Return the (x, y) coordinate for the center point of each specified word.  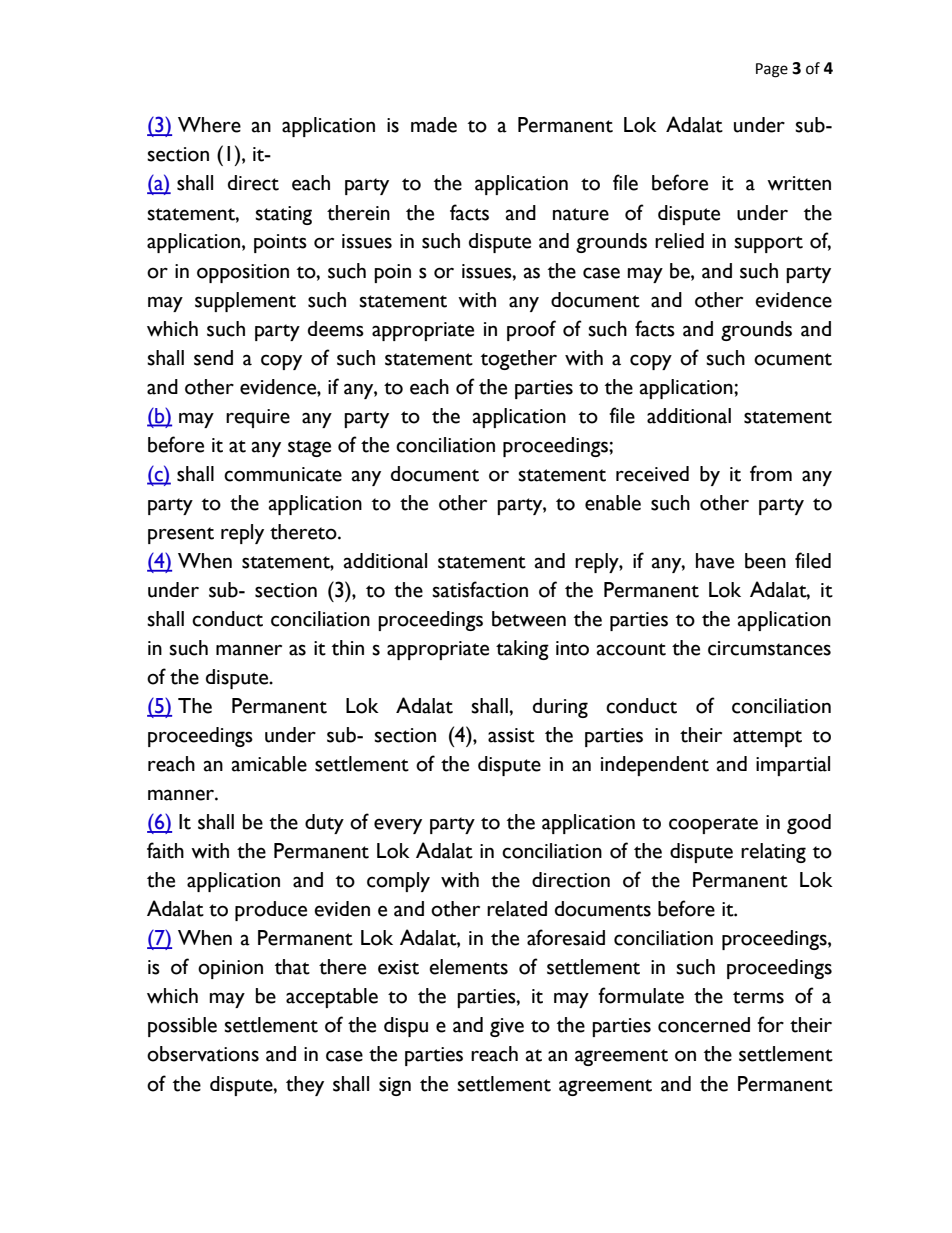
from (771, 473)
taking (522, 650)
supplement (245, 302)
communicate (283, 474)
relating (773, 853)
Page (772, 70)
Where (209, 125)
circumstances (769, 648)
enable (613, 503)
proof (531, 330)
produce (271, 911)
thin (348, 648)
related (517, 909)
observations (203, 1054)
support (768, 244)
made (434, 125)
